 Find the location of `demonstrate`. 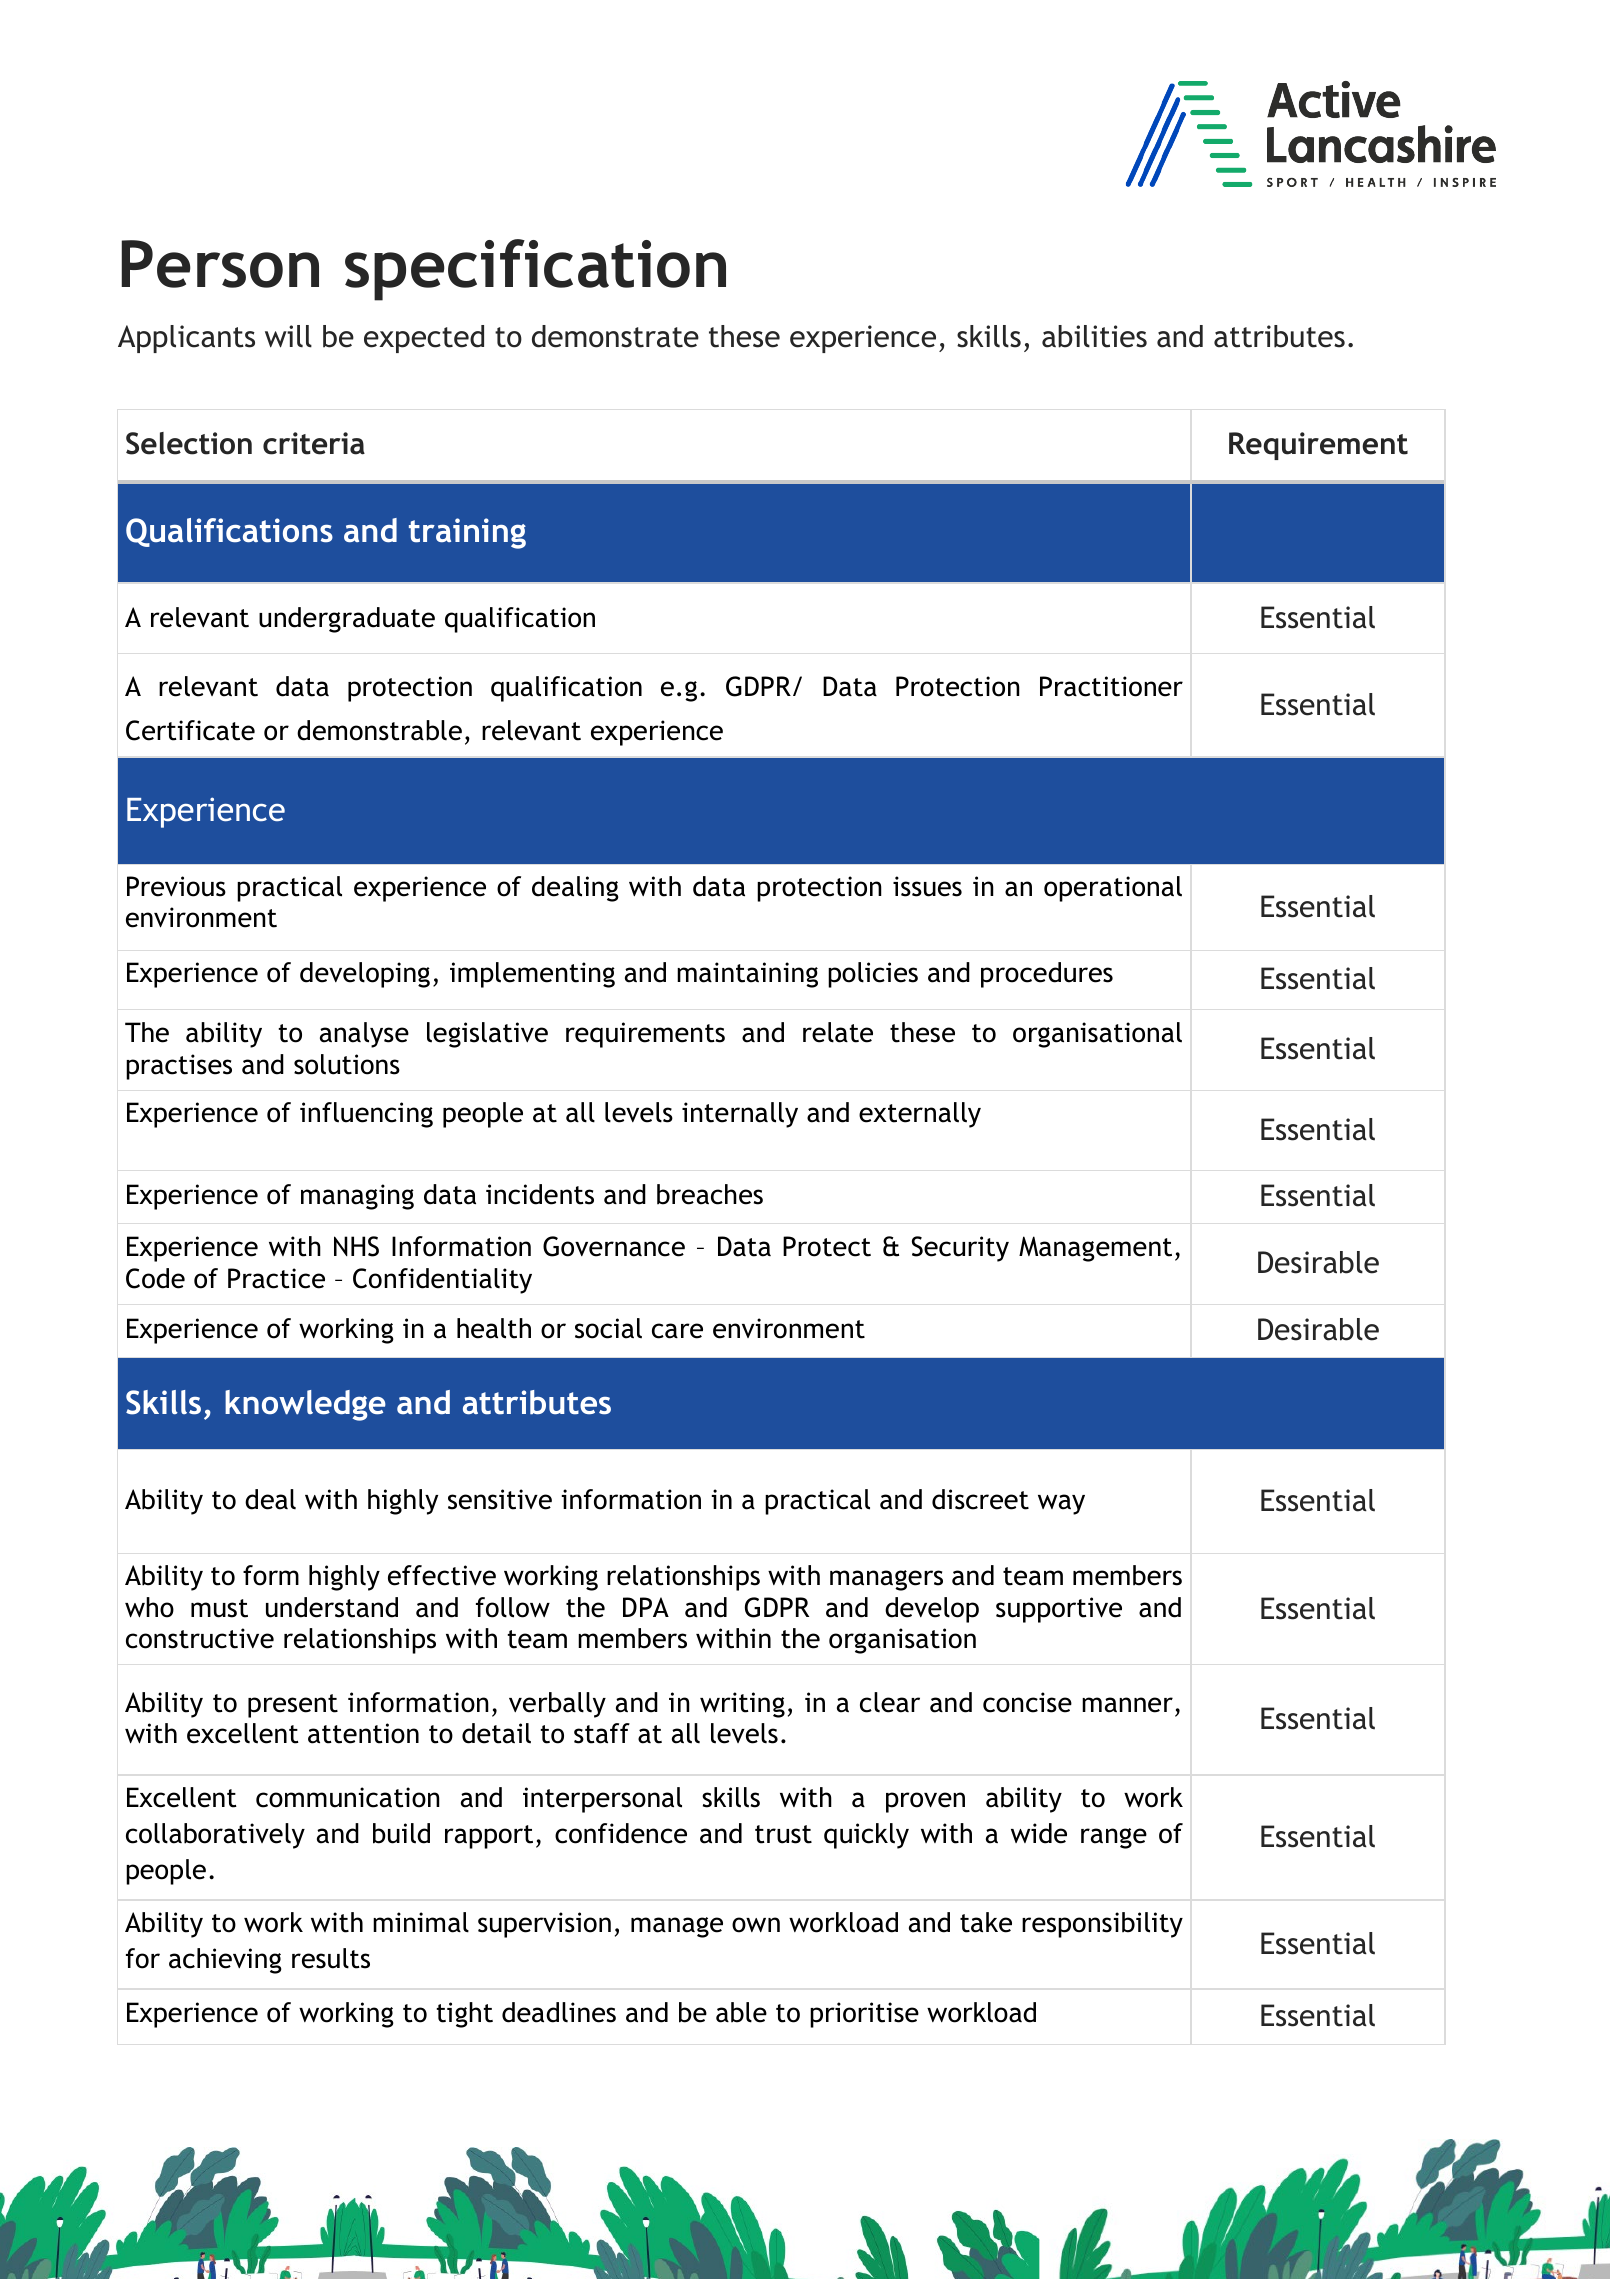

demonstrate is located at coordinates (615, 336).
